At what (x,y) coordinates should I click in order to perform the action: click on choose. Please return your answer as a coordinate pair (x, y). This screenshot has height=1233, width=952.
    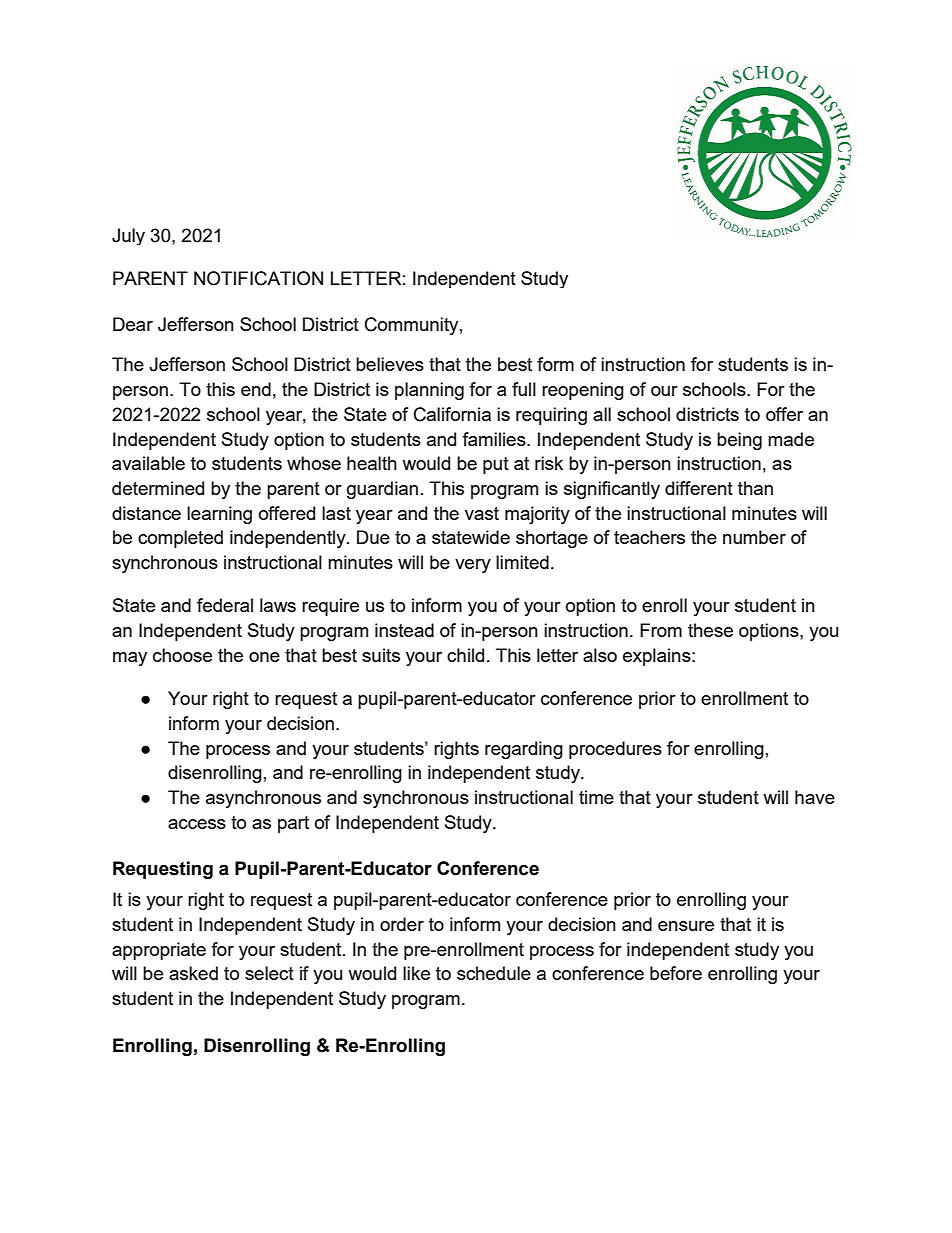
    Looking at the image, I should click on (182, 655).
